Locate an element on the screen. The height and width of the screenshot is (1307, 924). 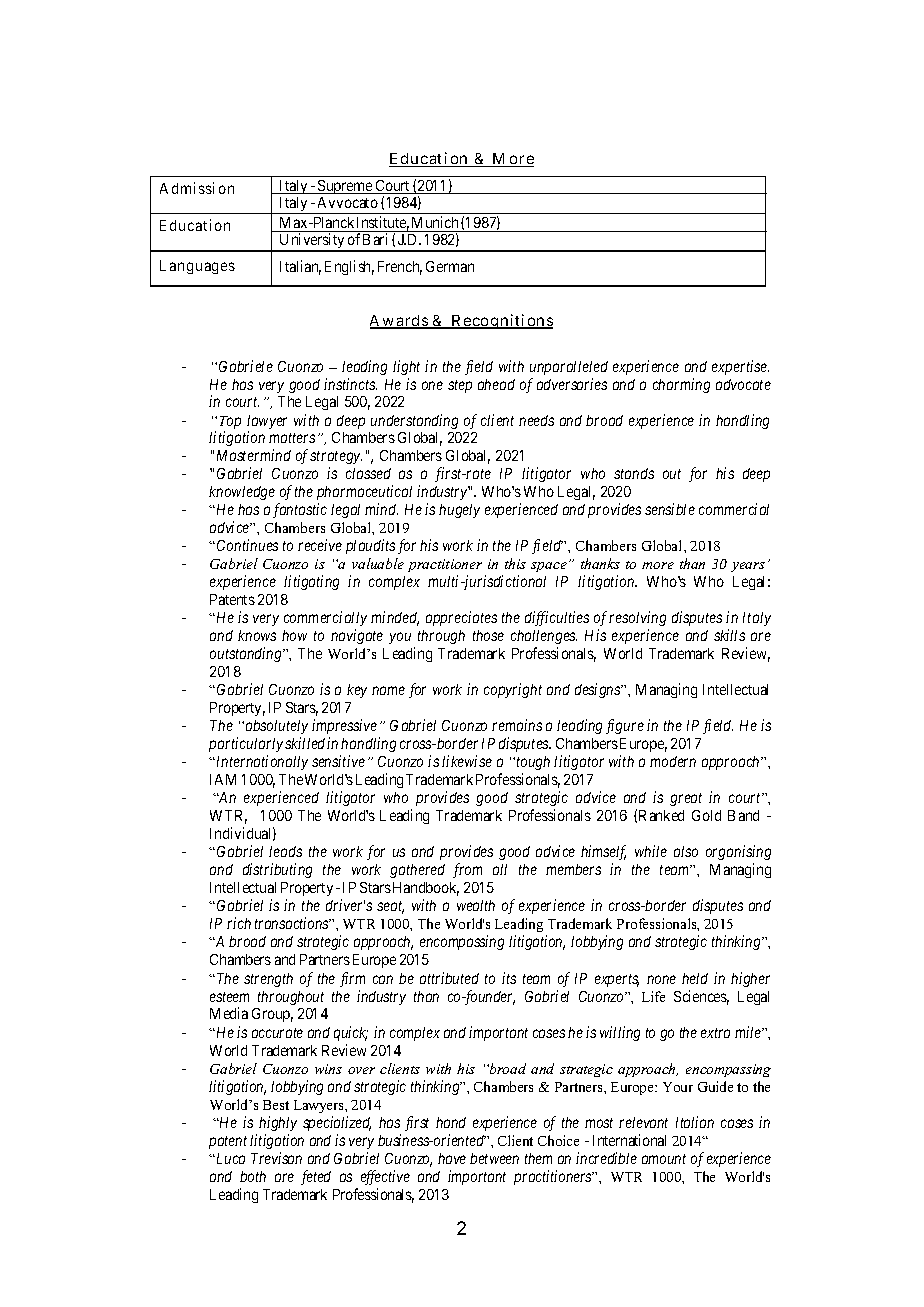
light is located at coordinates (406, 367).
